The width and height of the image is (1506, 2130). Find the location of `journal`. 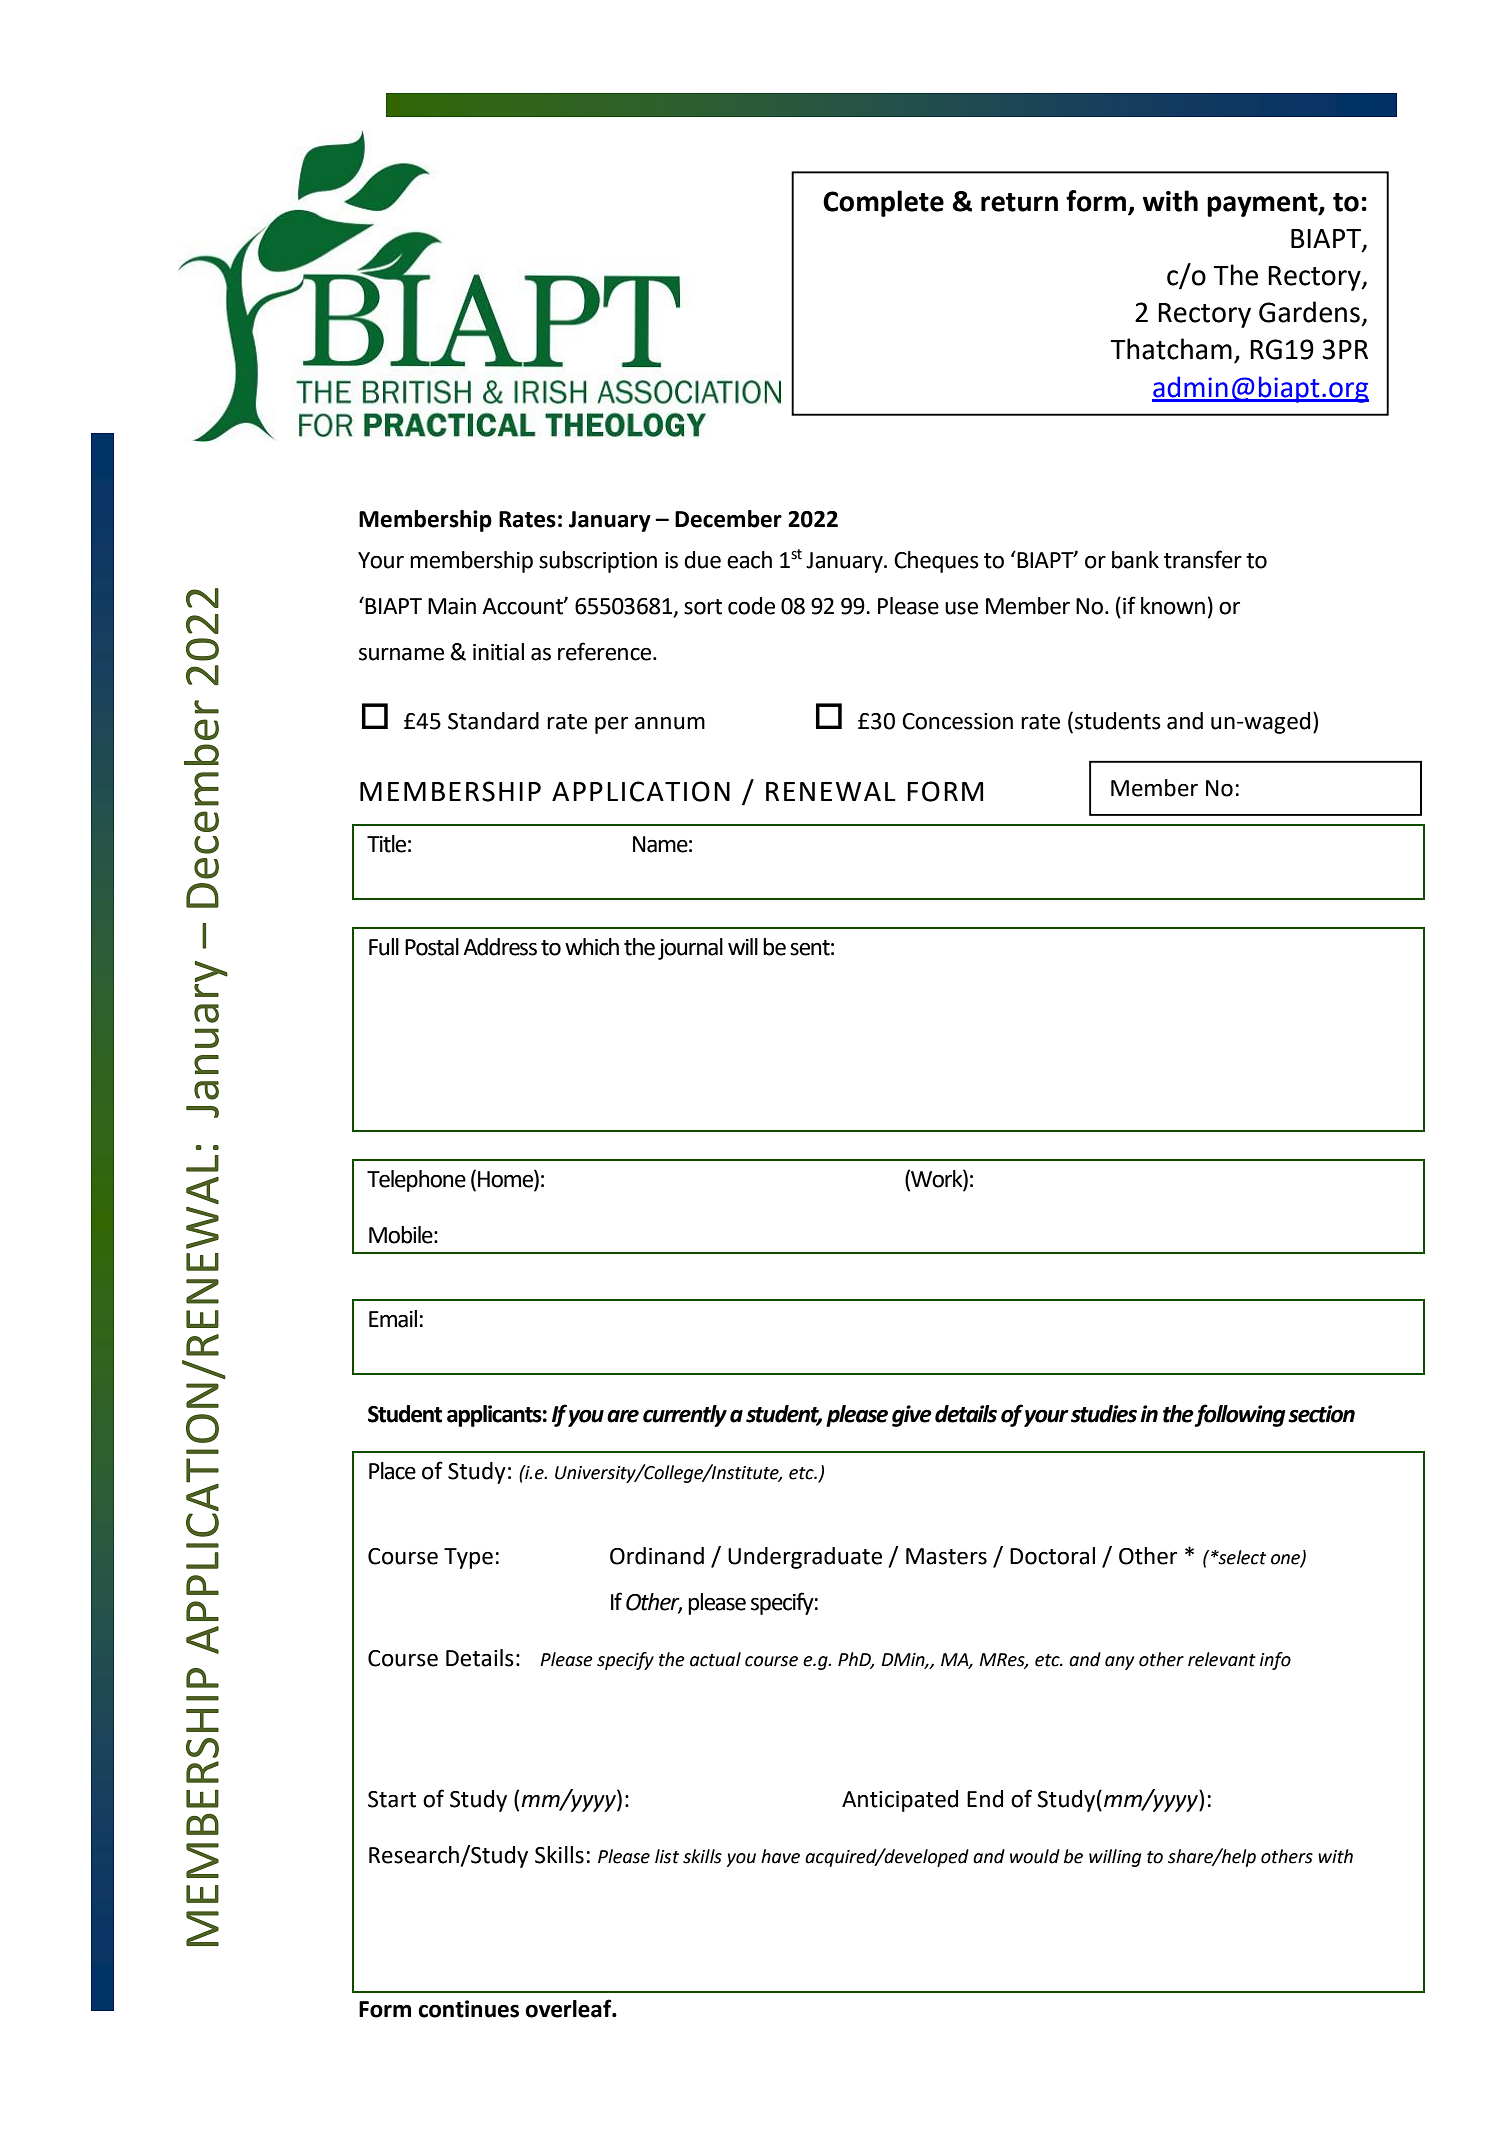

journal is located at coordinates (690, 949).
